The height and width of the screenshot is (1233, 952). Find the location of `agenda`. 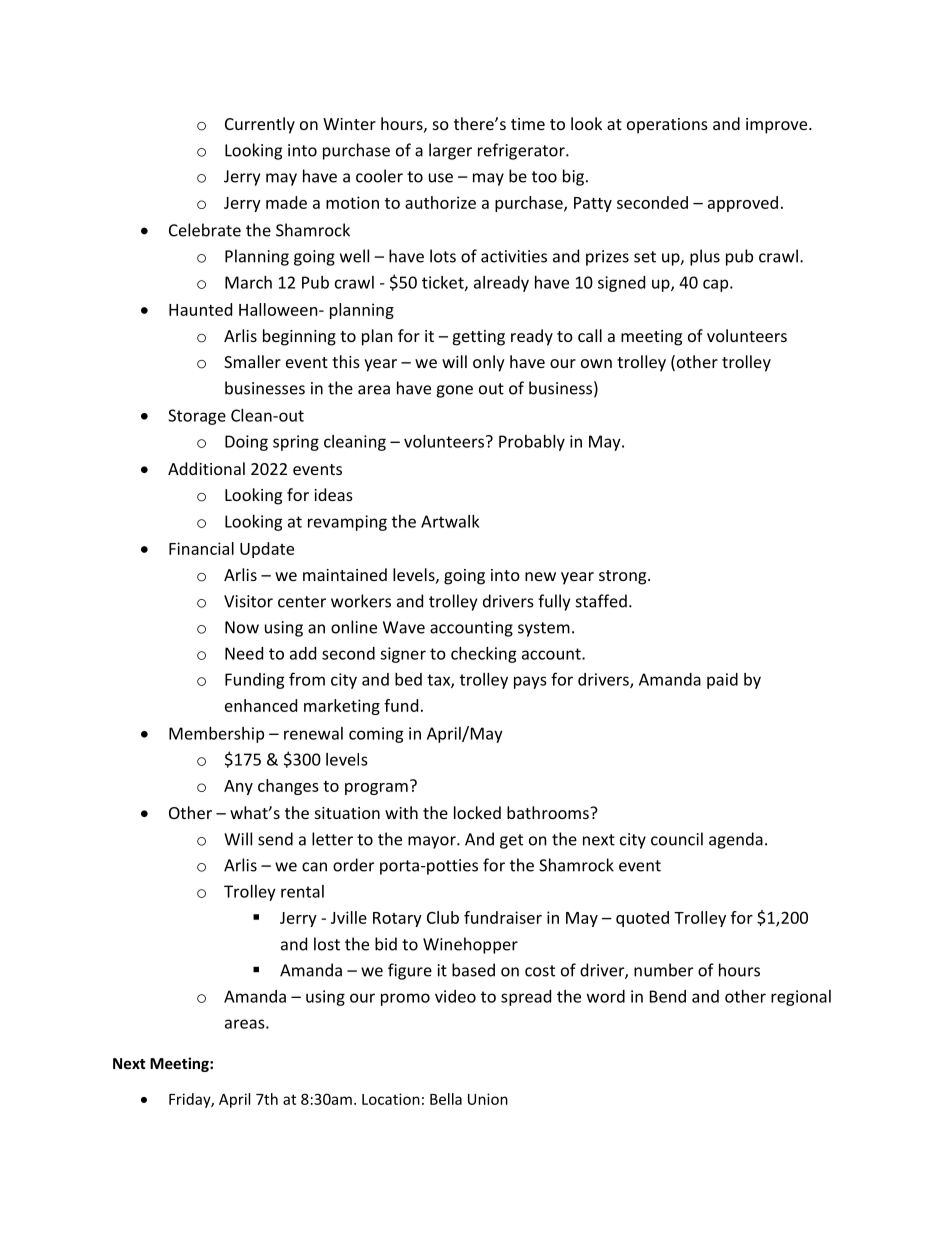

agenda is located at coordinates (736, 840).
